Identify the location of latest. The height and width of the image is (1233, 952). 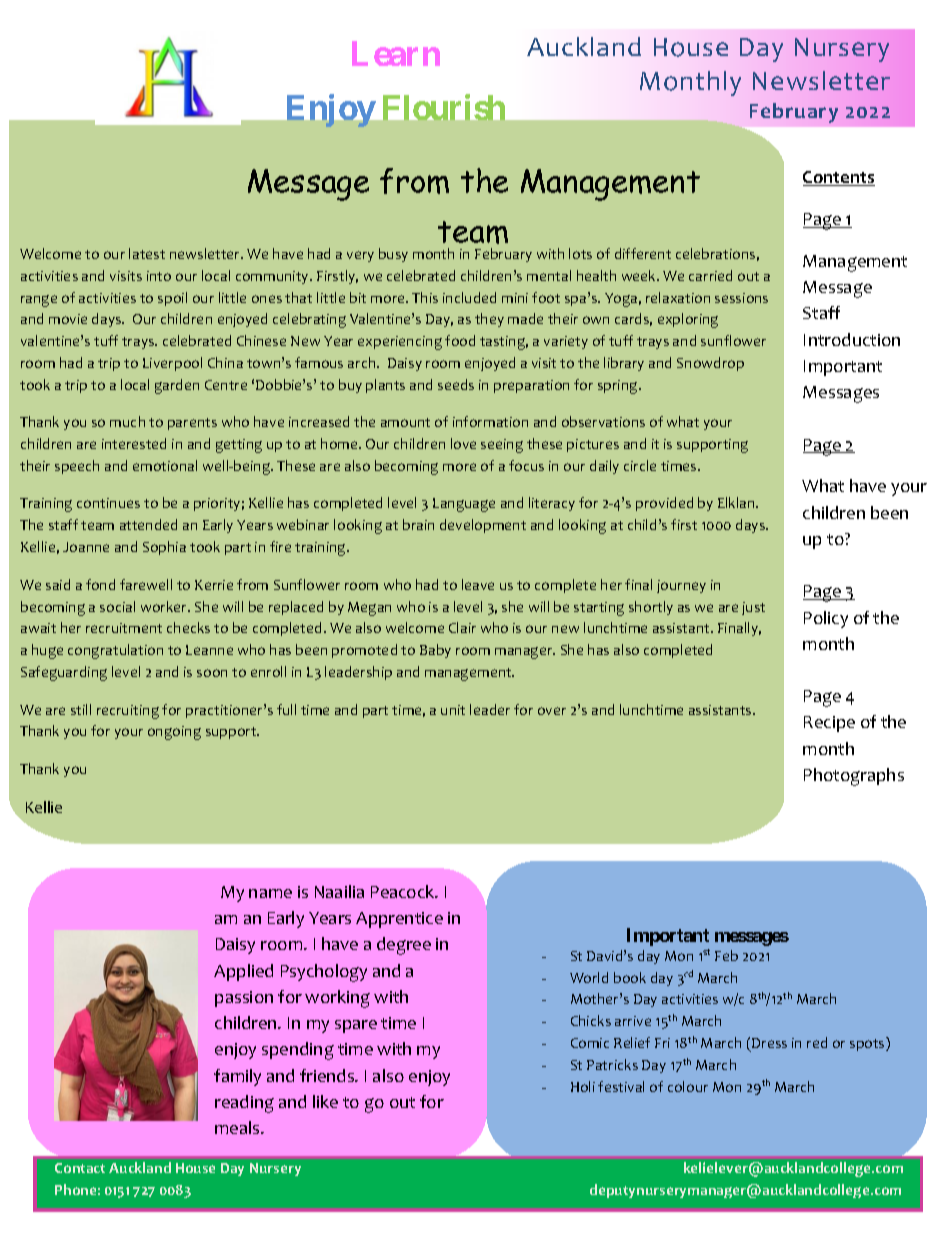
(147, 253).
